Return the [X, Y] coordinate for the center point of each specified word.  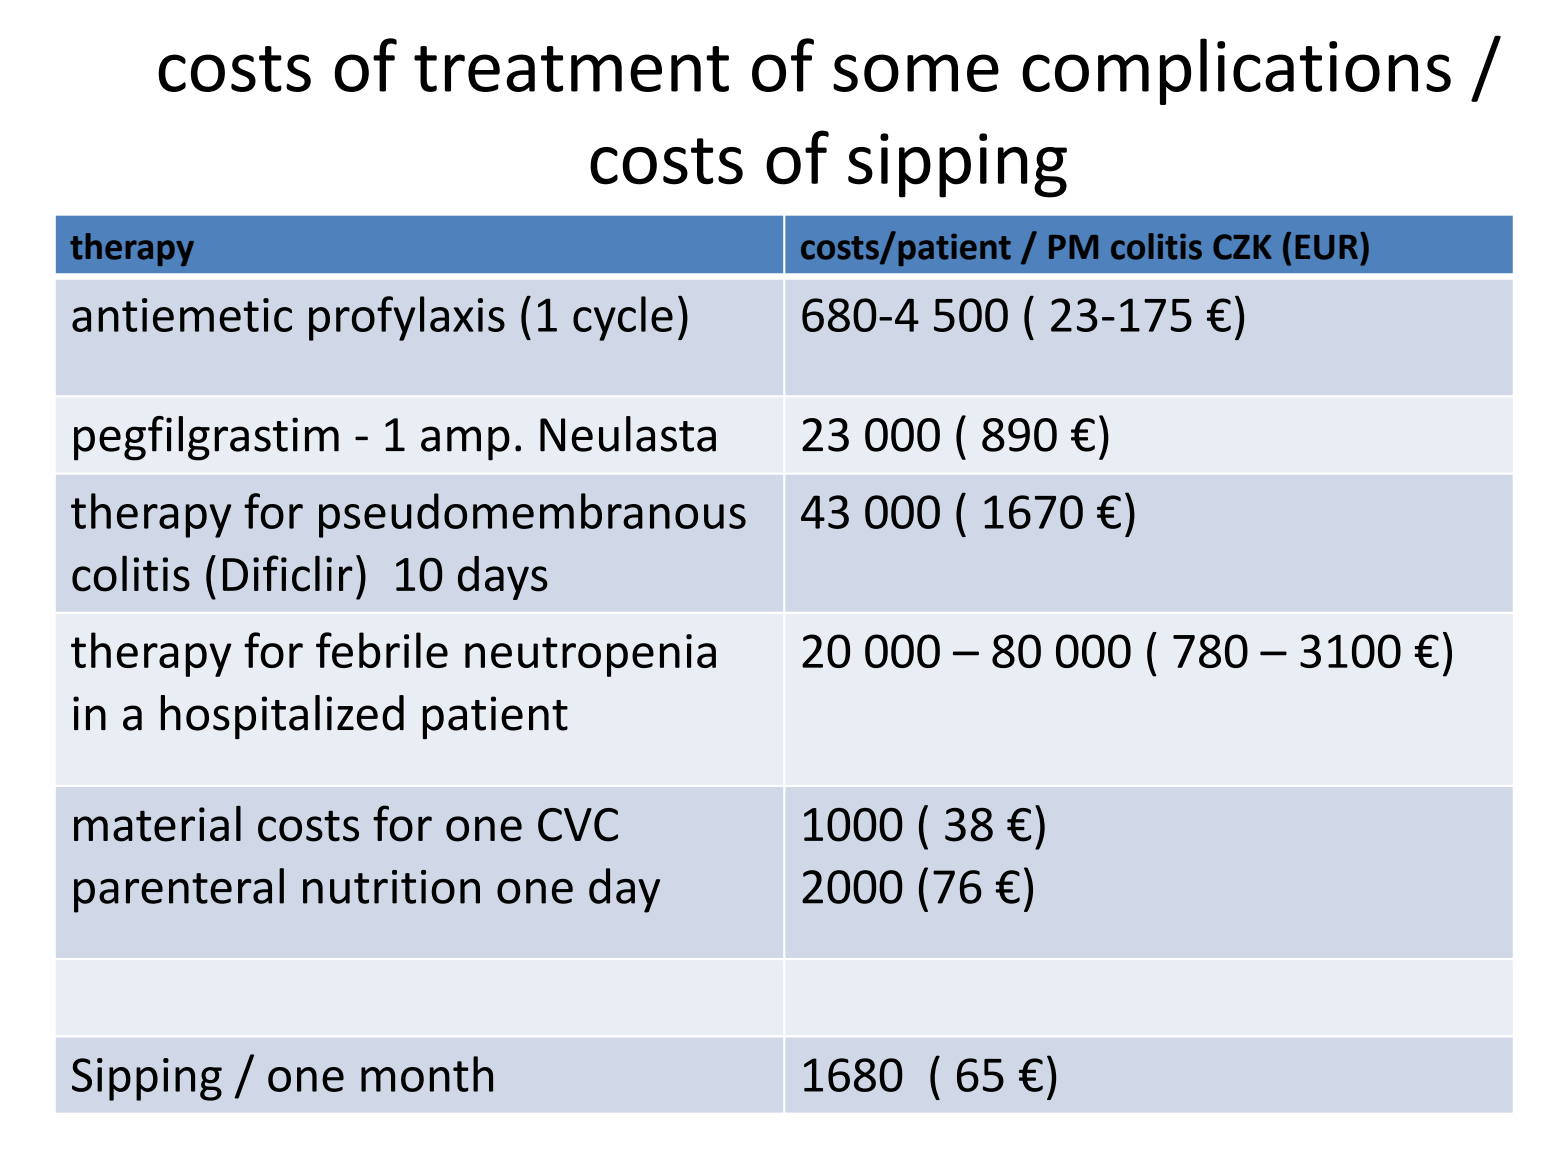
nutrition [391, 887]
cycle [623, 318]
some [916, 73]
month [427, 1074]
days [503, 578]
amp [465, 443]
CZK [1242, 247]
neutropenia [590, 655]
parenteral [179, 890]
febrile [382, 650]
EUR [1328, 246]
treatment [571, 69]
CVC [578, 825]
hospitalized [282, 717]
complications [1236, 71]
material [157, 824]
